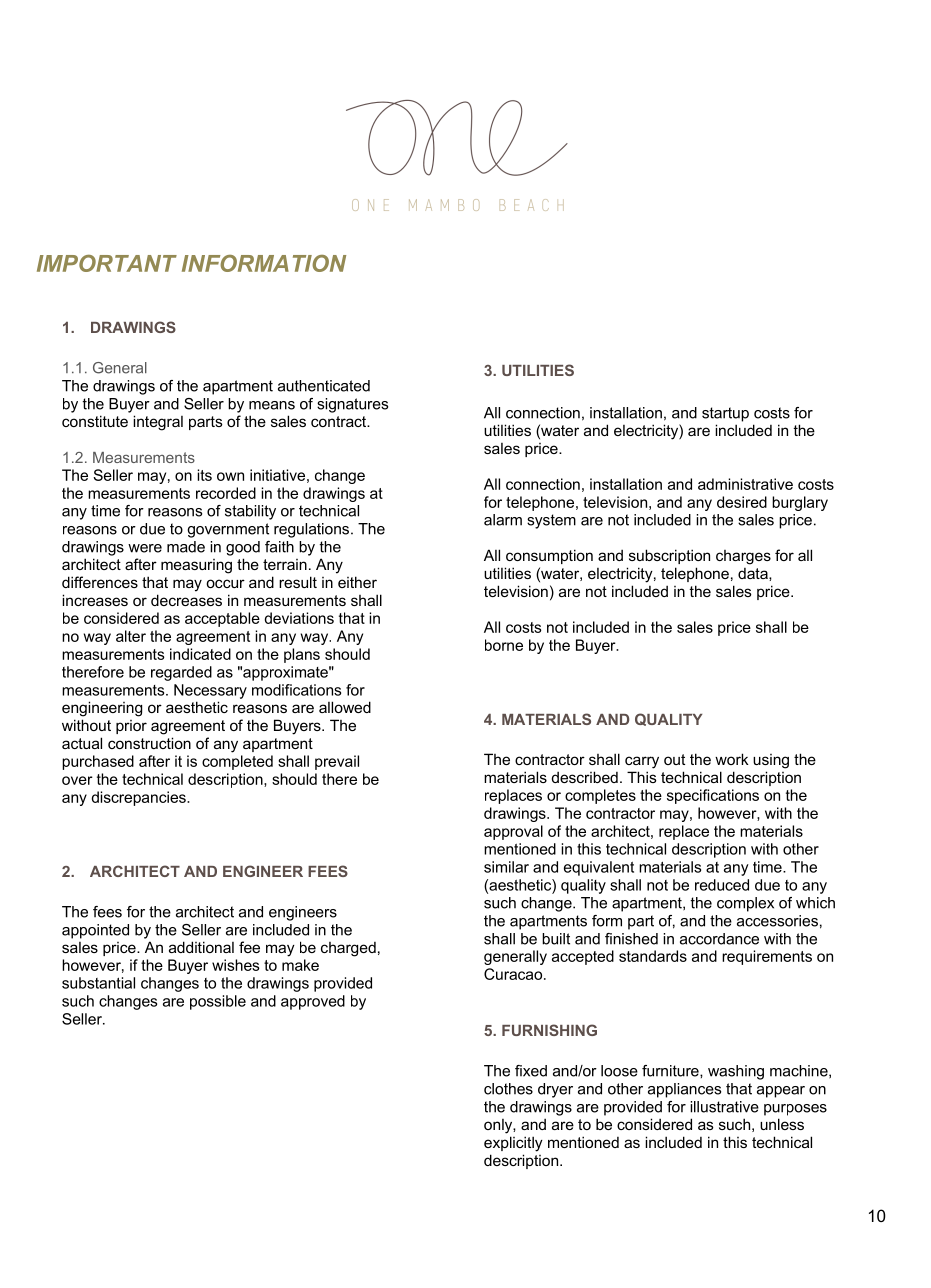 This document has height=1288, width=931. Describe the element at coordinates (722, 885) in the document. I see `reduced` at that location.
